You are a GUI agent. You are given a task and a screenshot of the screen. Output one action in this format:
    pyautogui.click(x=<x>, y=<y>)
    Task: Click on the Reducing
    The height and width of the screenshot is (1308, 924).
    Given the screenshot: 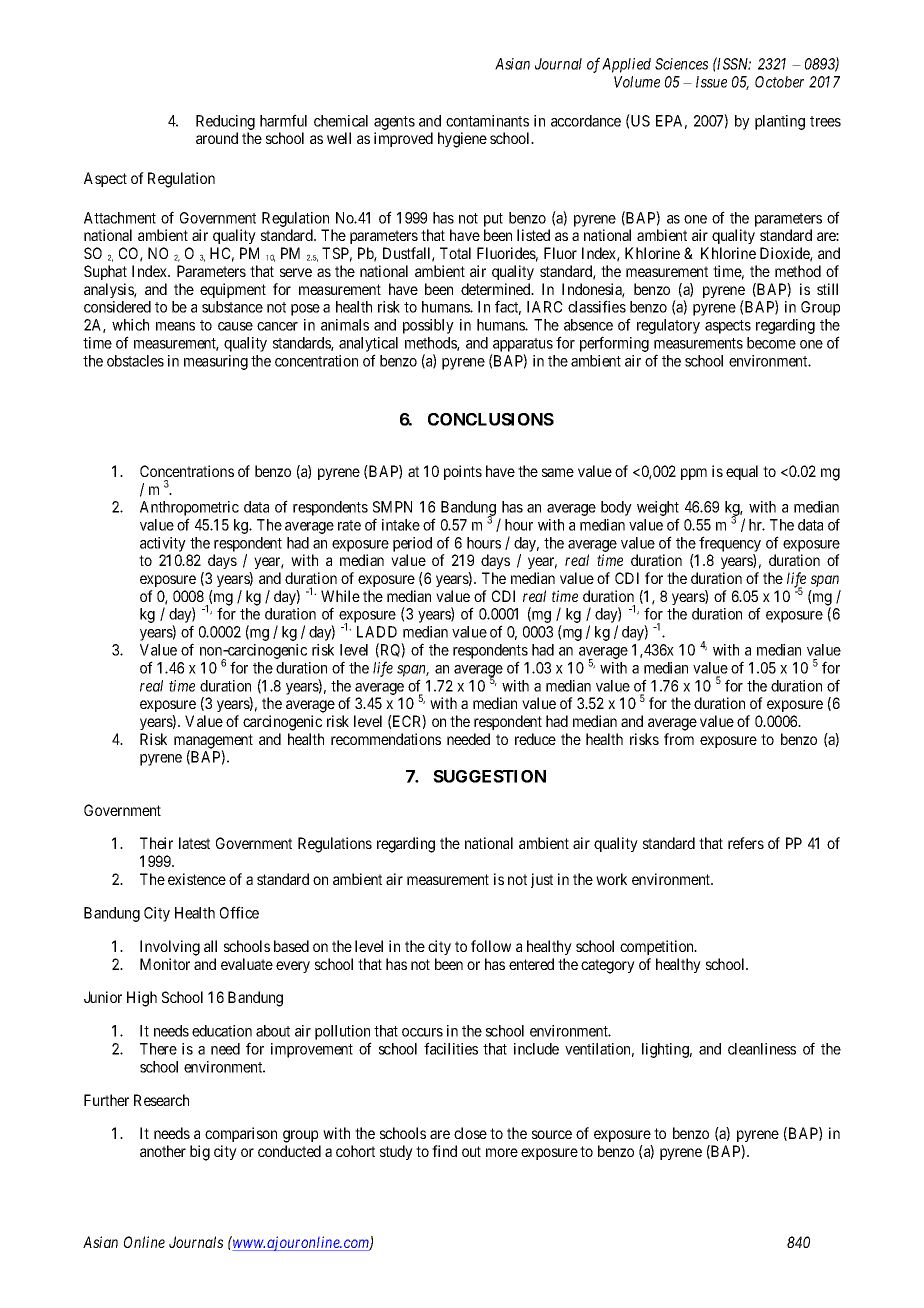 What is the action you would take?
    pyautogui.click(x=225, y=122)
